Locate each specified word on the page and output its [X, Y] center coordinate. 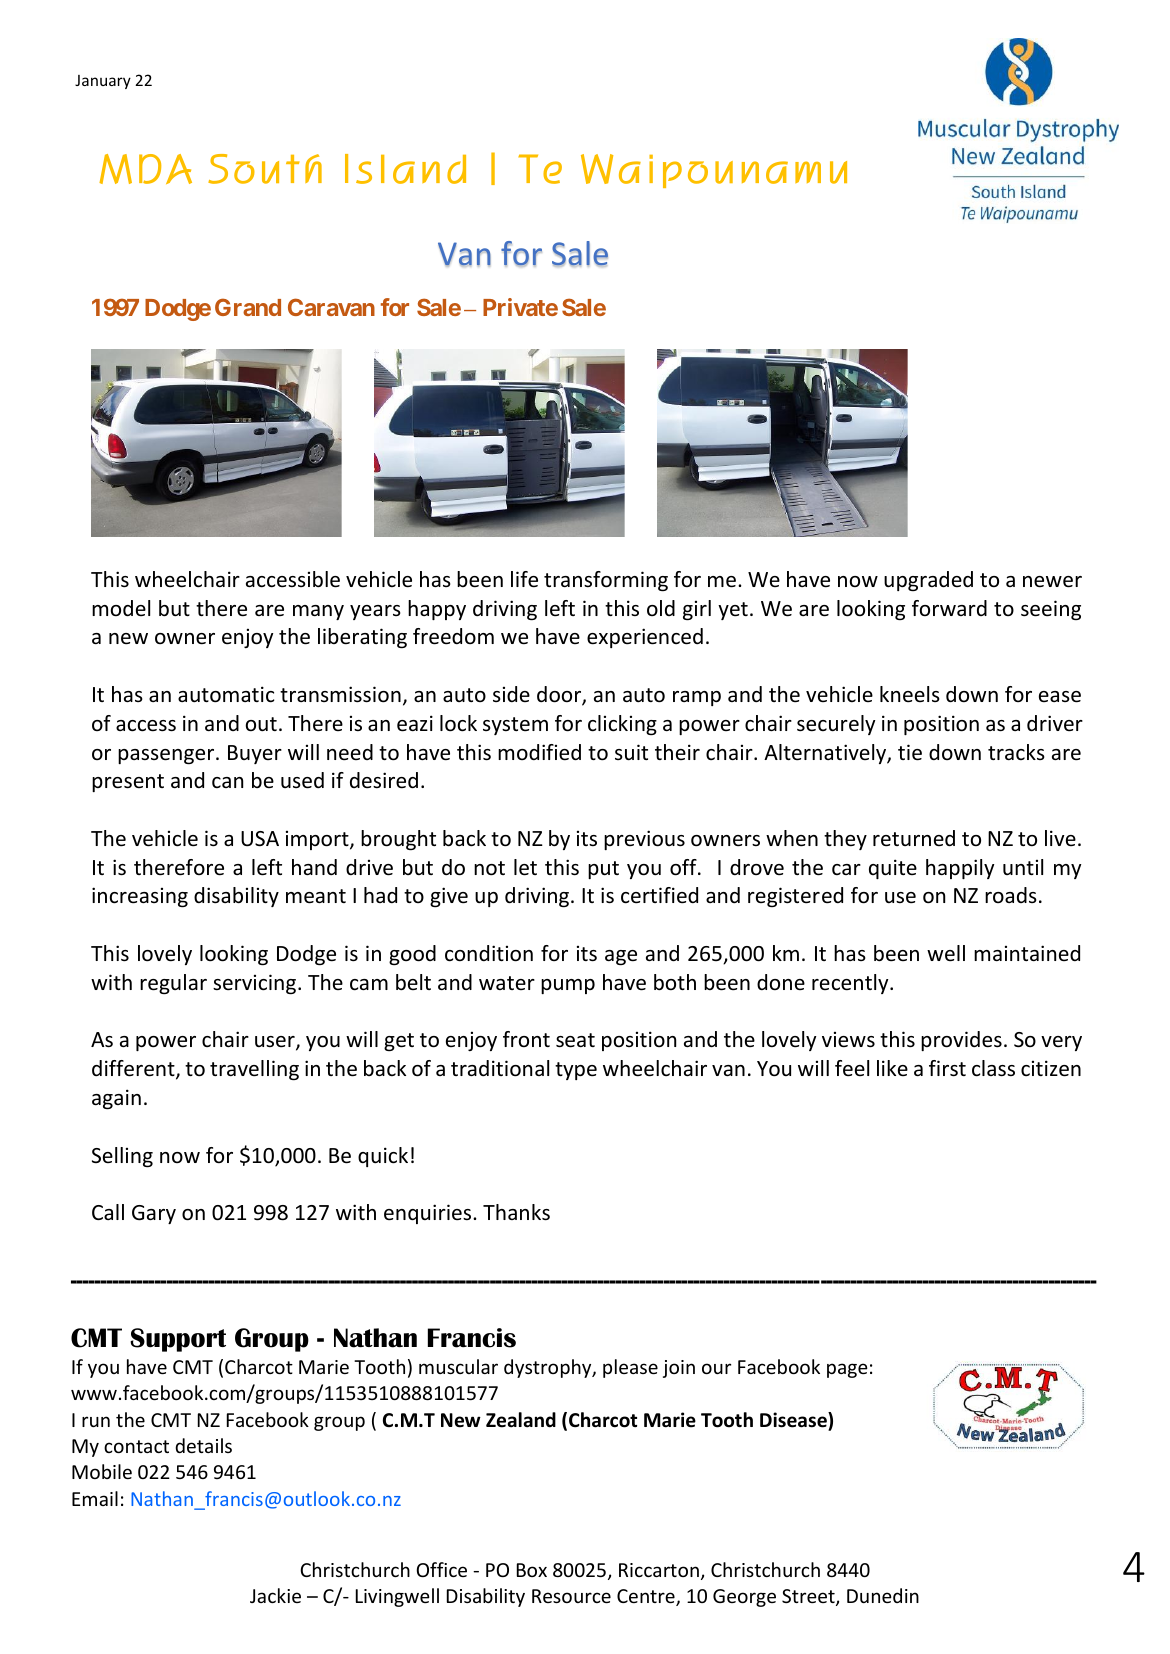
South [265, 169]
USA [260, 839]
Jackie [275, 1595]
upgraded [928, 581]
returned [914, 838]
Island [405, 169]
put [603, 870]
